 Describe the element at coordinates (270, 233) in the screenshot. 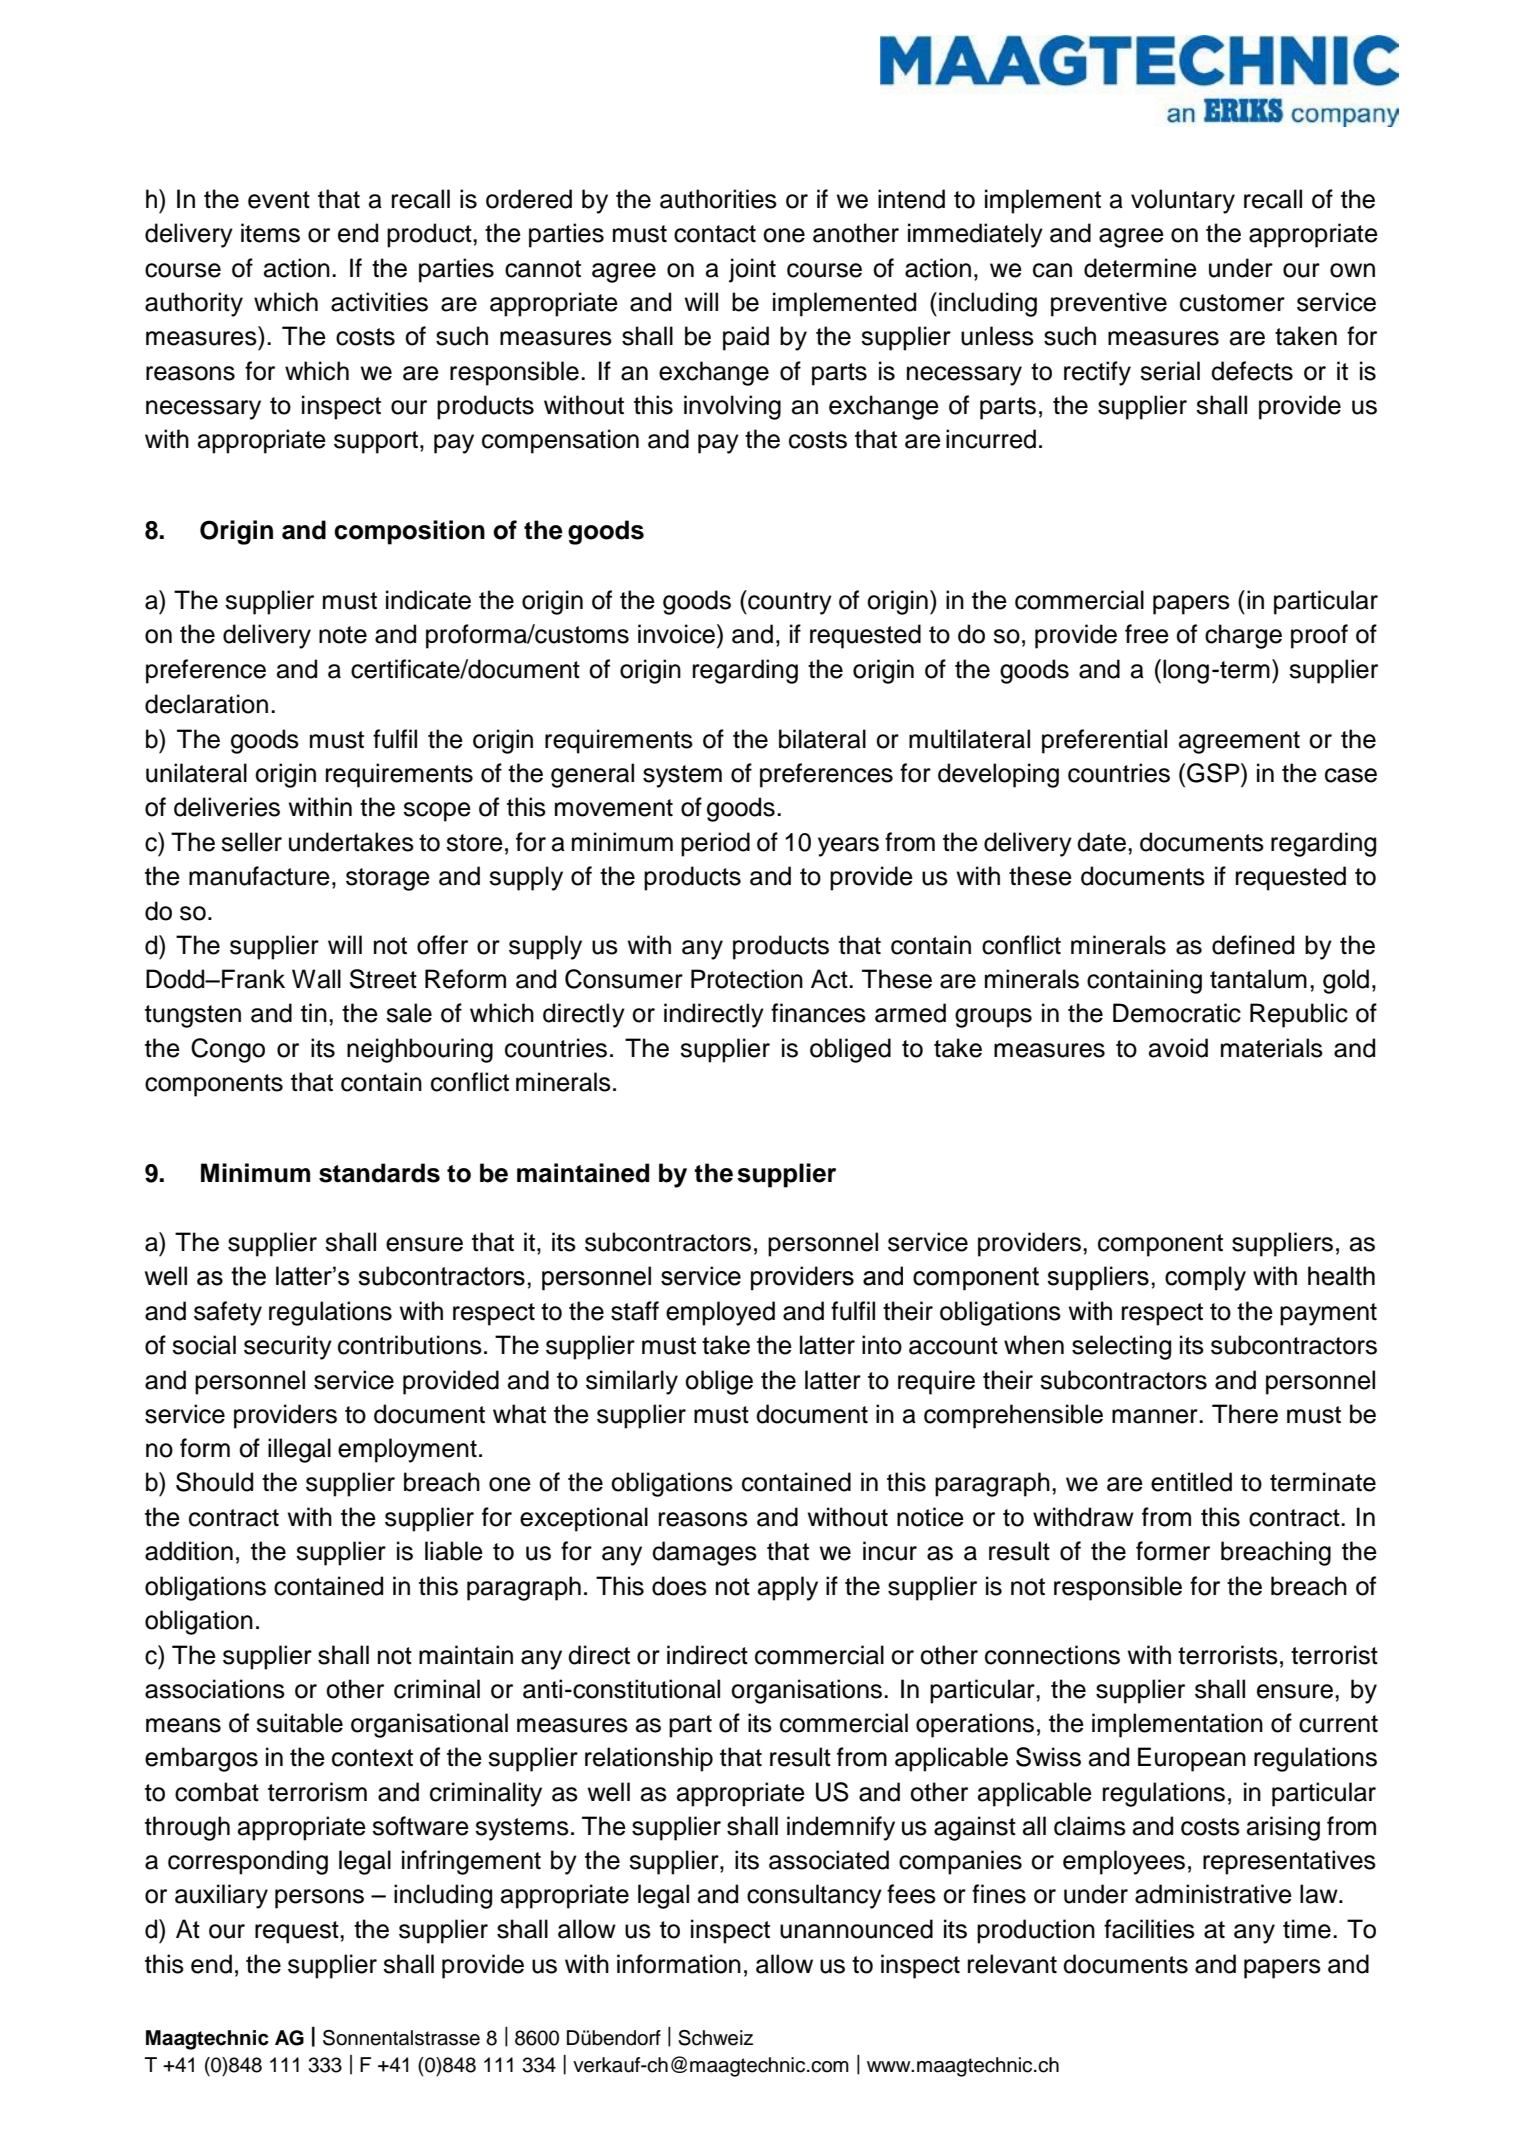

I see `items` at that location.
